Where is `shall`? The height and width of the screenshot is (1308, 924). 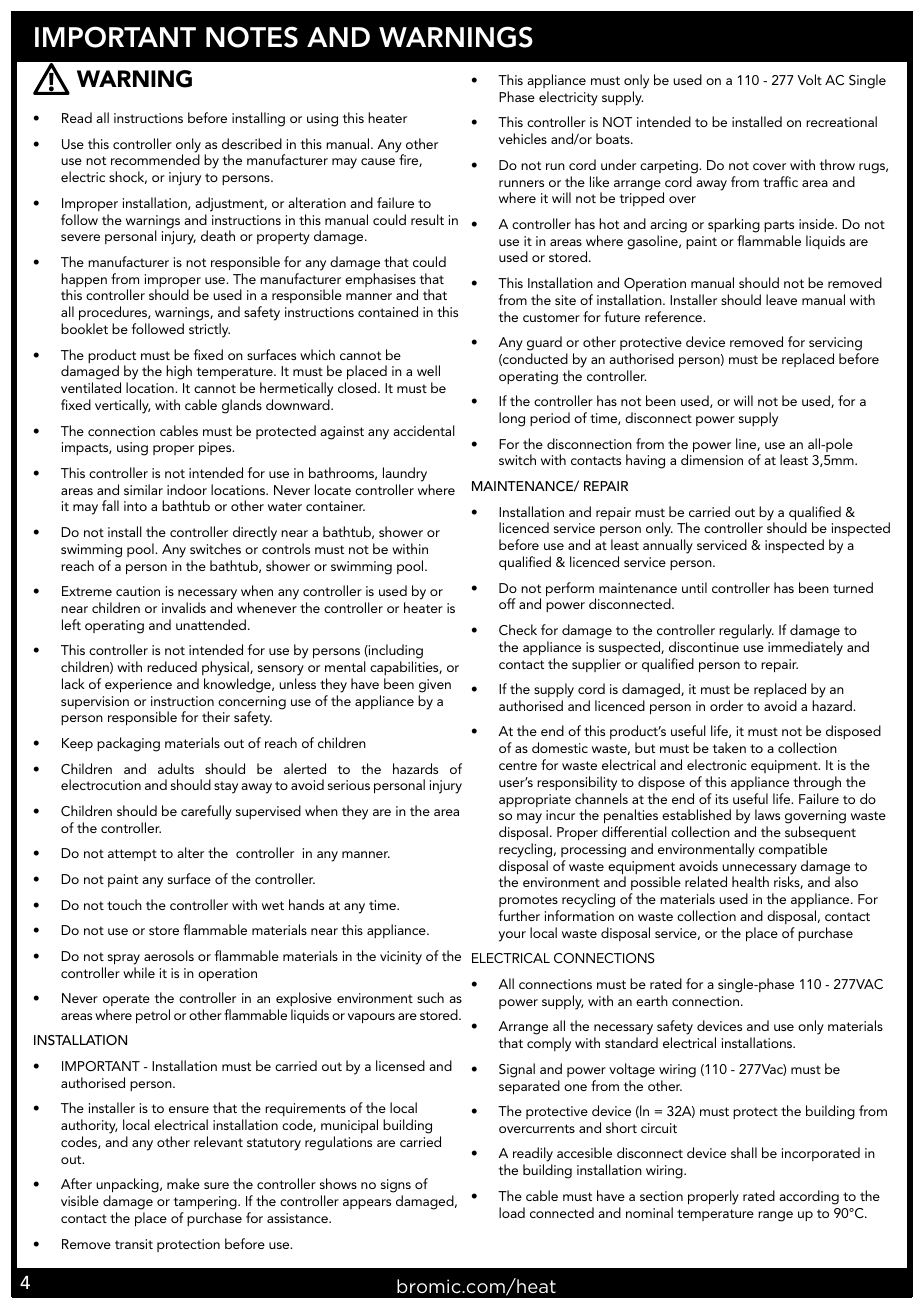 shall is located at coordinates (744, 1152).
